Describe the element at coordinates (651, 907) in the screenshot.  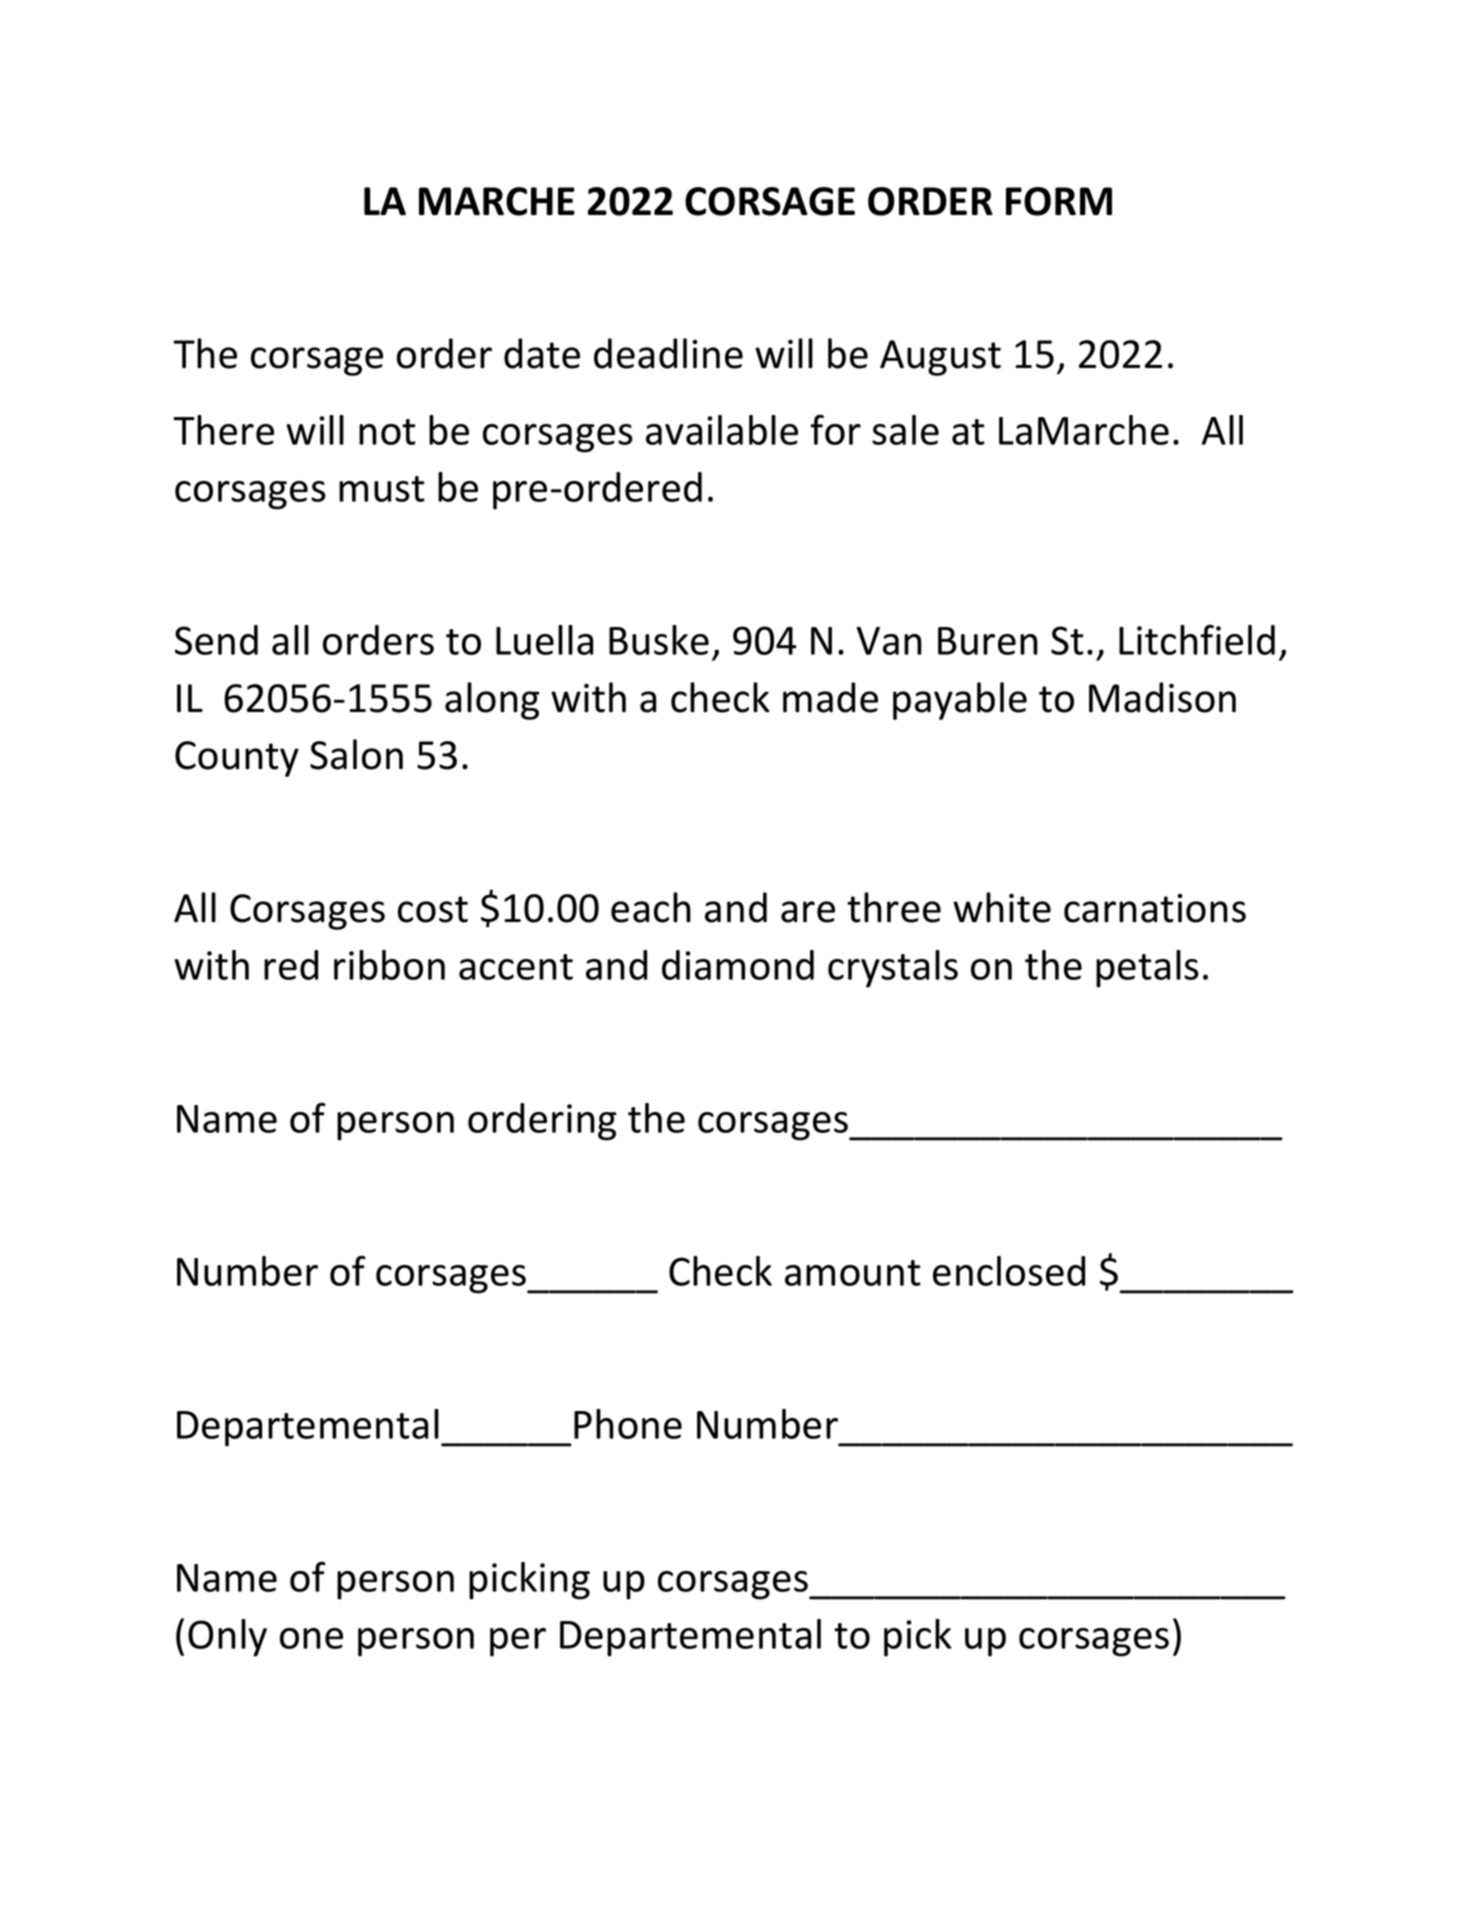
I see `each` at that location.
